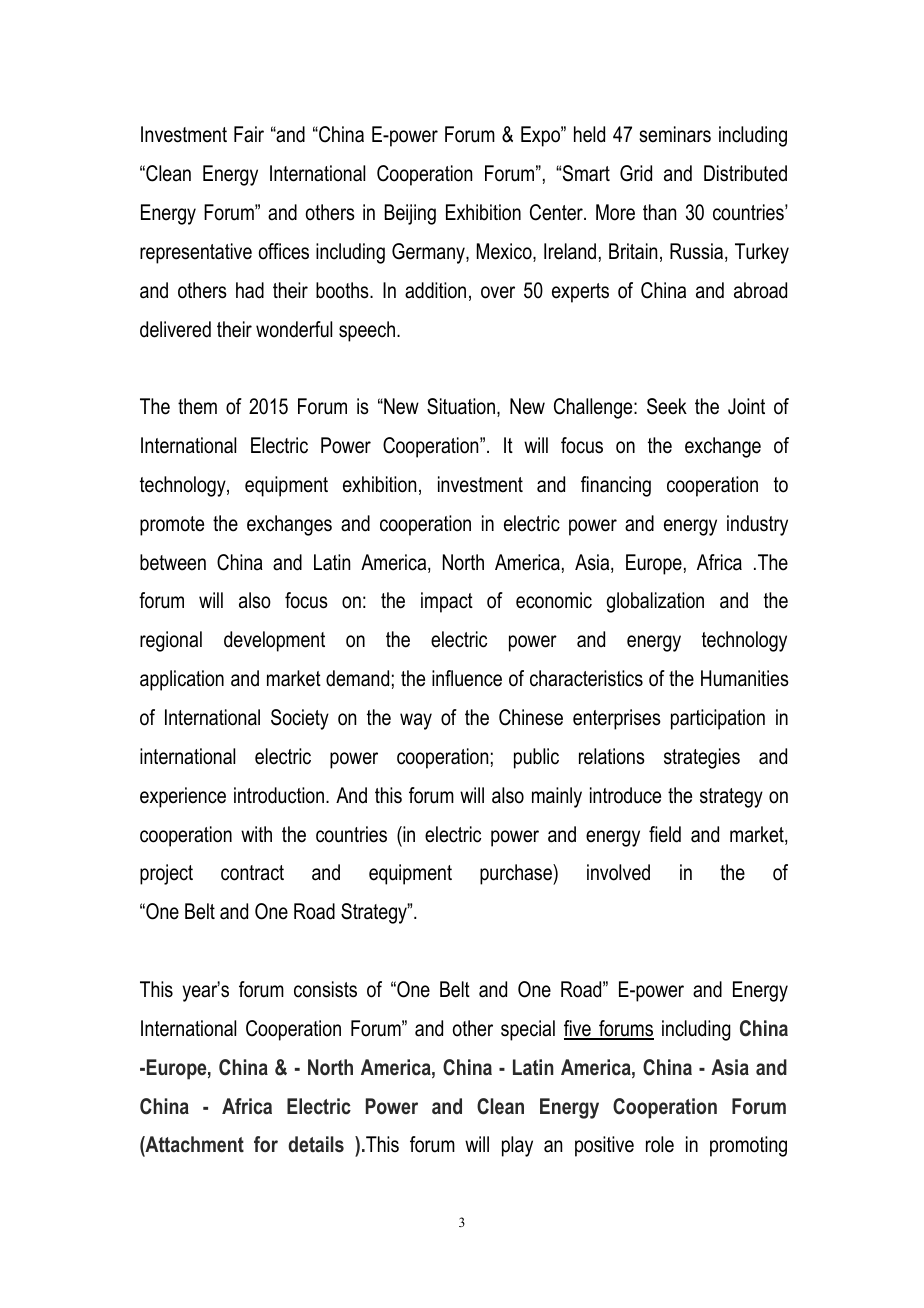  Describe the element at coordinates (410, 214) in the screenshot. I see `Beijing` at that location.
